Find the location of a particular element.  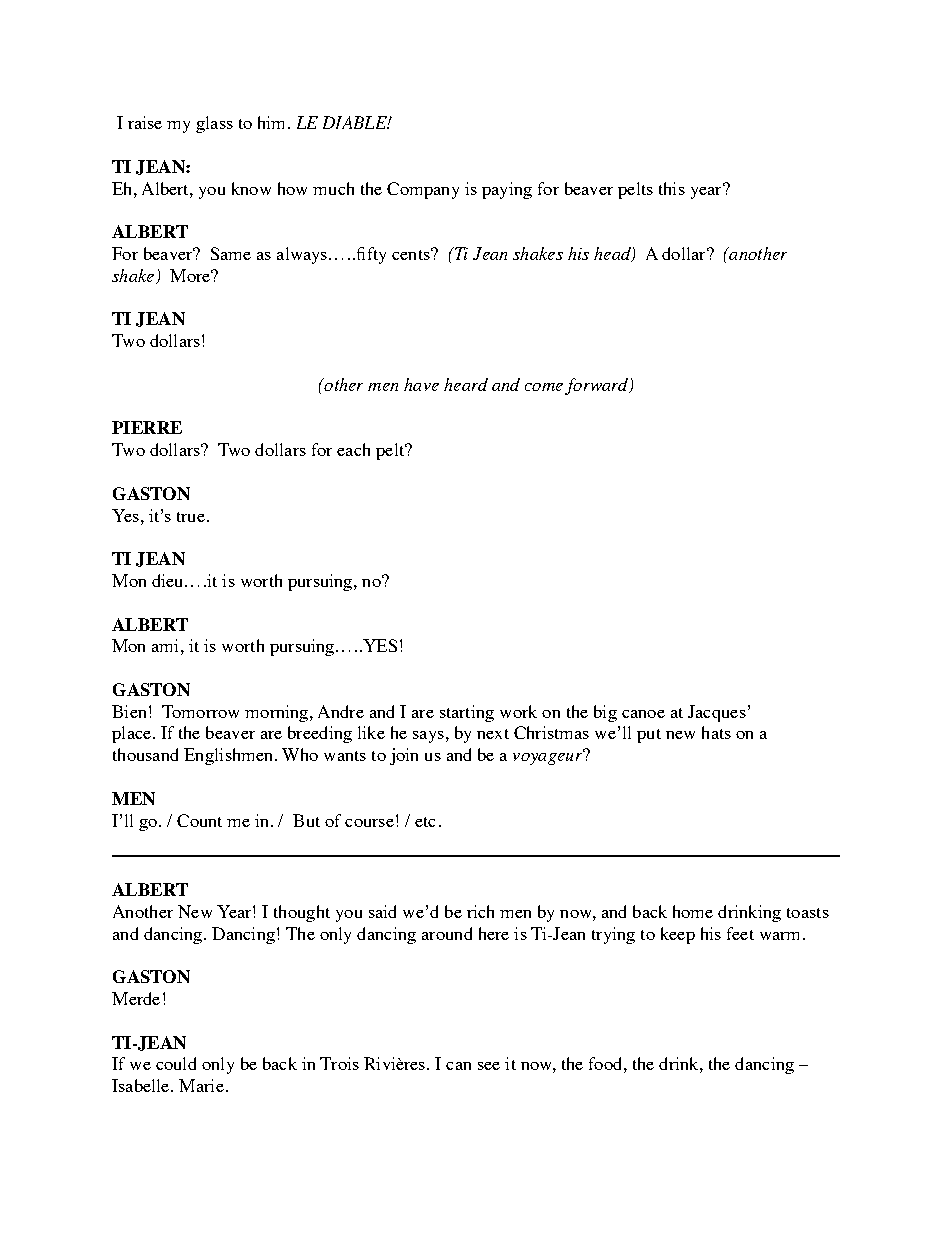

could is located at coordinates (176, 1063).
